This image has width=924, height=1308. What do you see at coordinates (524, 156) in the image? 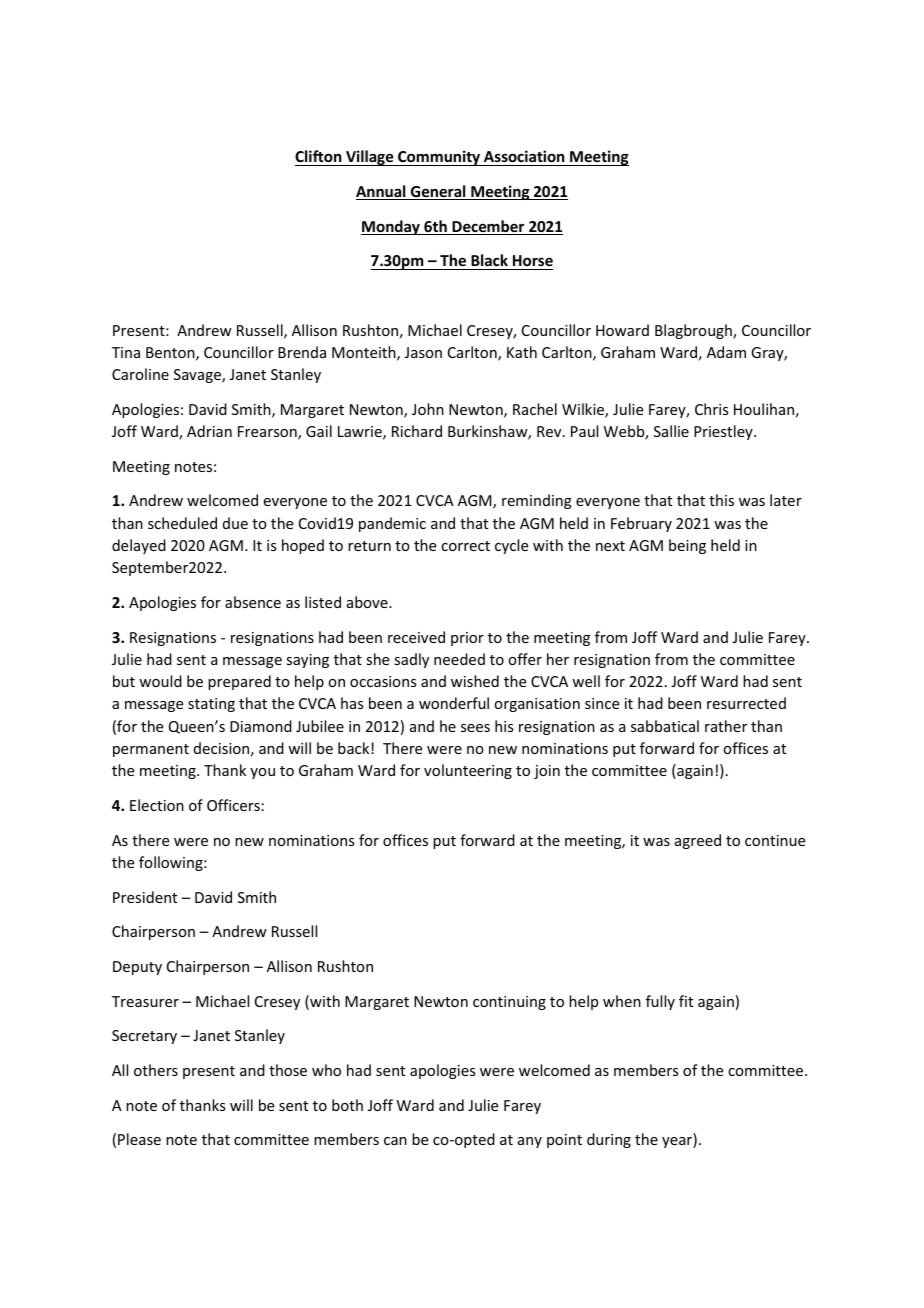
I see `Association` at bounding box center [524, 156].
